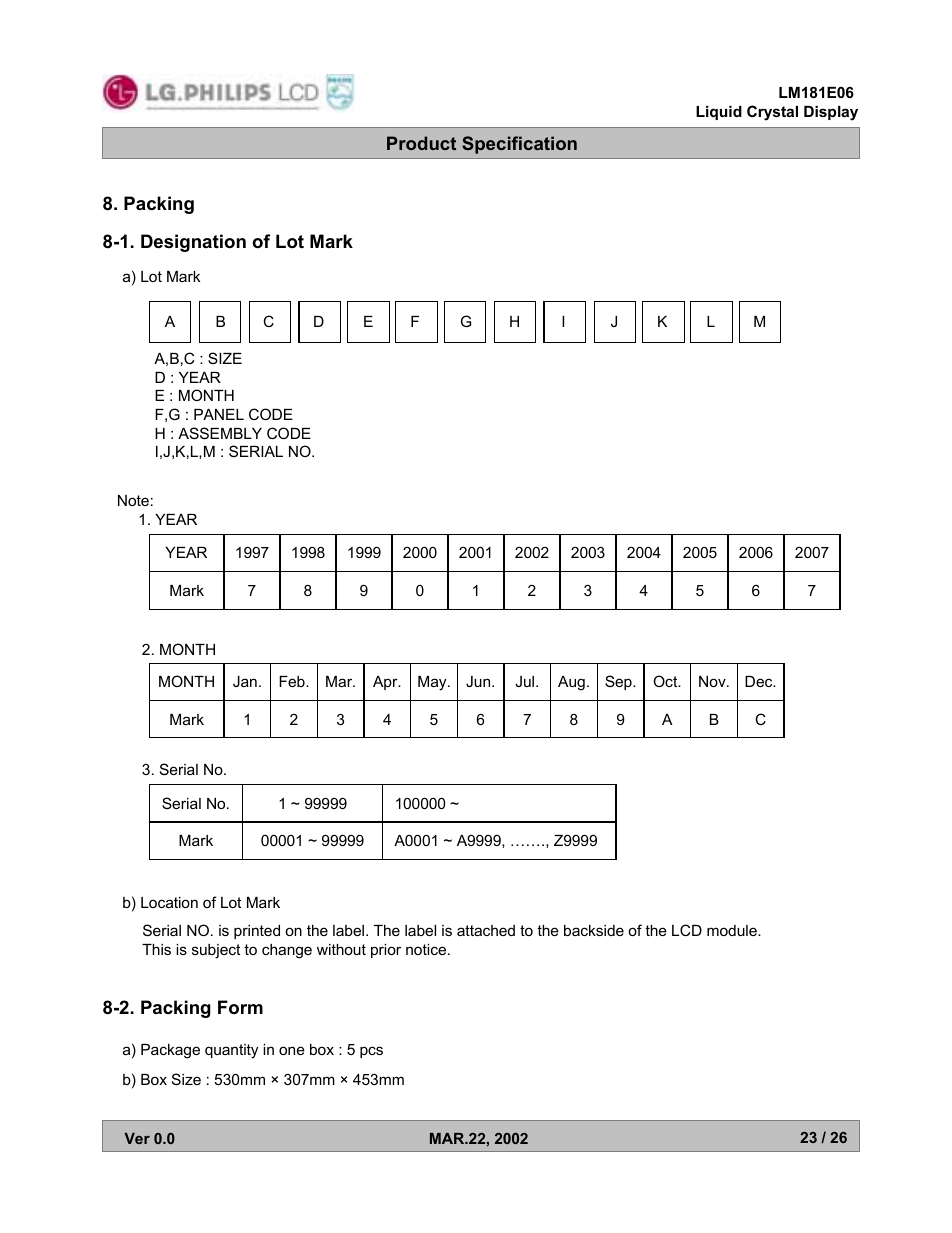 This screenshot has width=952, height=1233. I want to click on module, so click(733, 930).
